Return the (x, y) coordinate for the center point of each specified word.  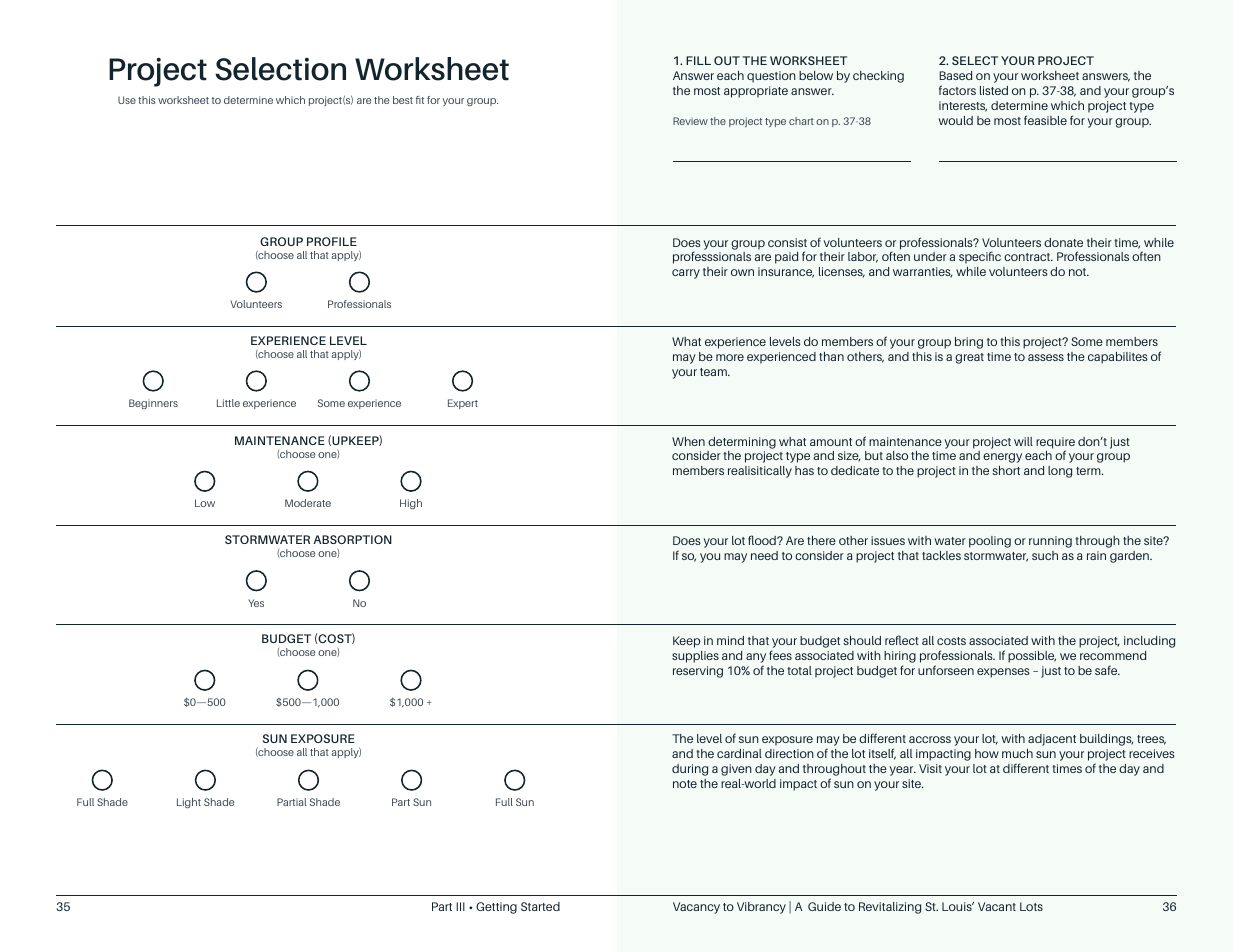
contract (1028, 257)
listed (994, 90)
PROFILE (332, 241)
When (688, 441)
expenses (1003, 673)
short (1006, 470)
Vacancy (696, 908)
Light (189, 803)
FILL (698, 60)
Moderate (308, 503)
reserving (698, 672)
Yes (256, 603)
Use (127, 100)
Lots (1031, 906)
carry (686, 274)
